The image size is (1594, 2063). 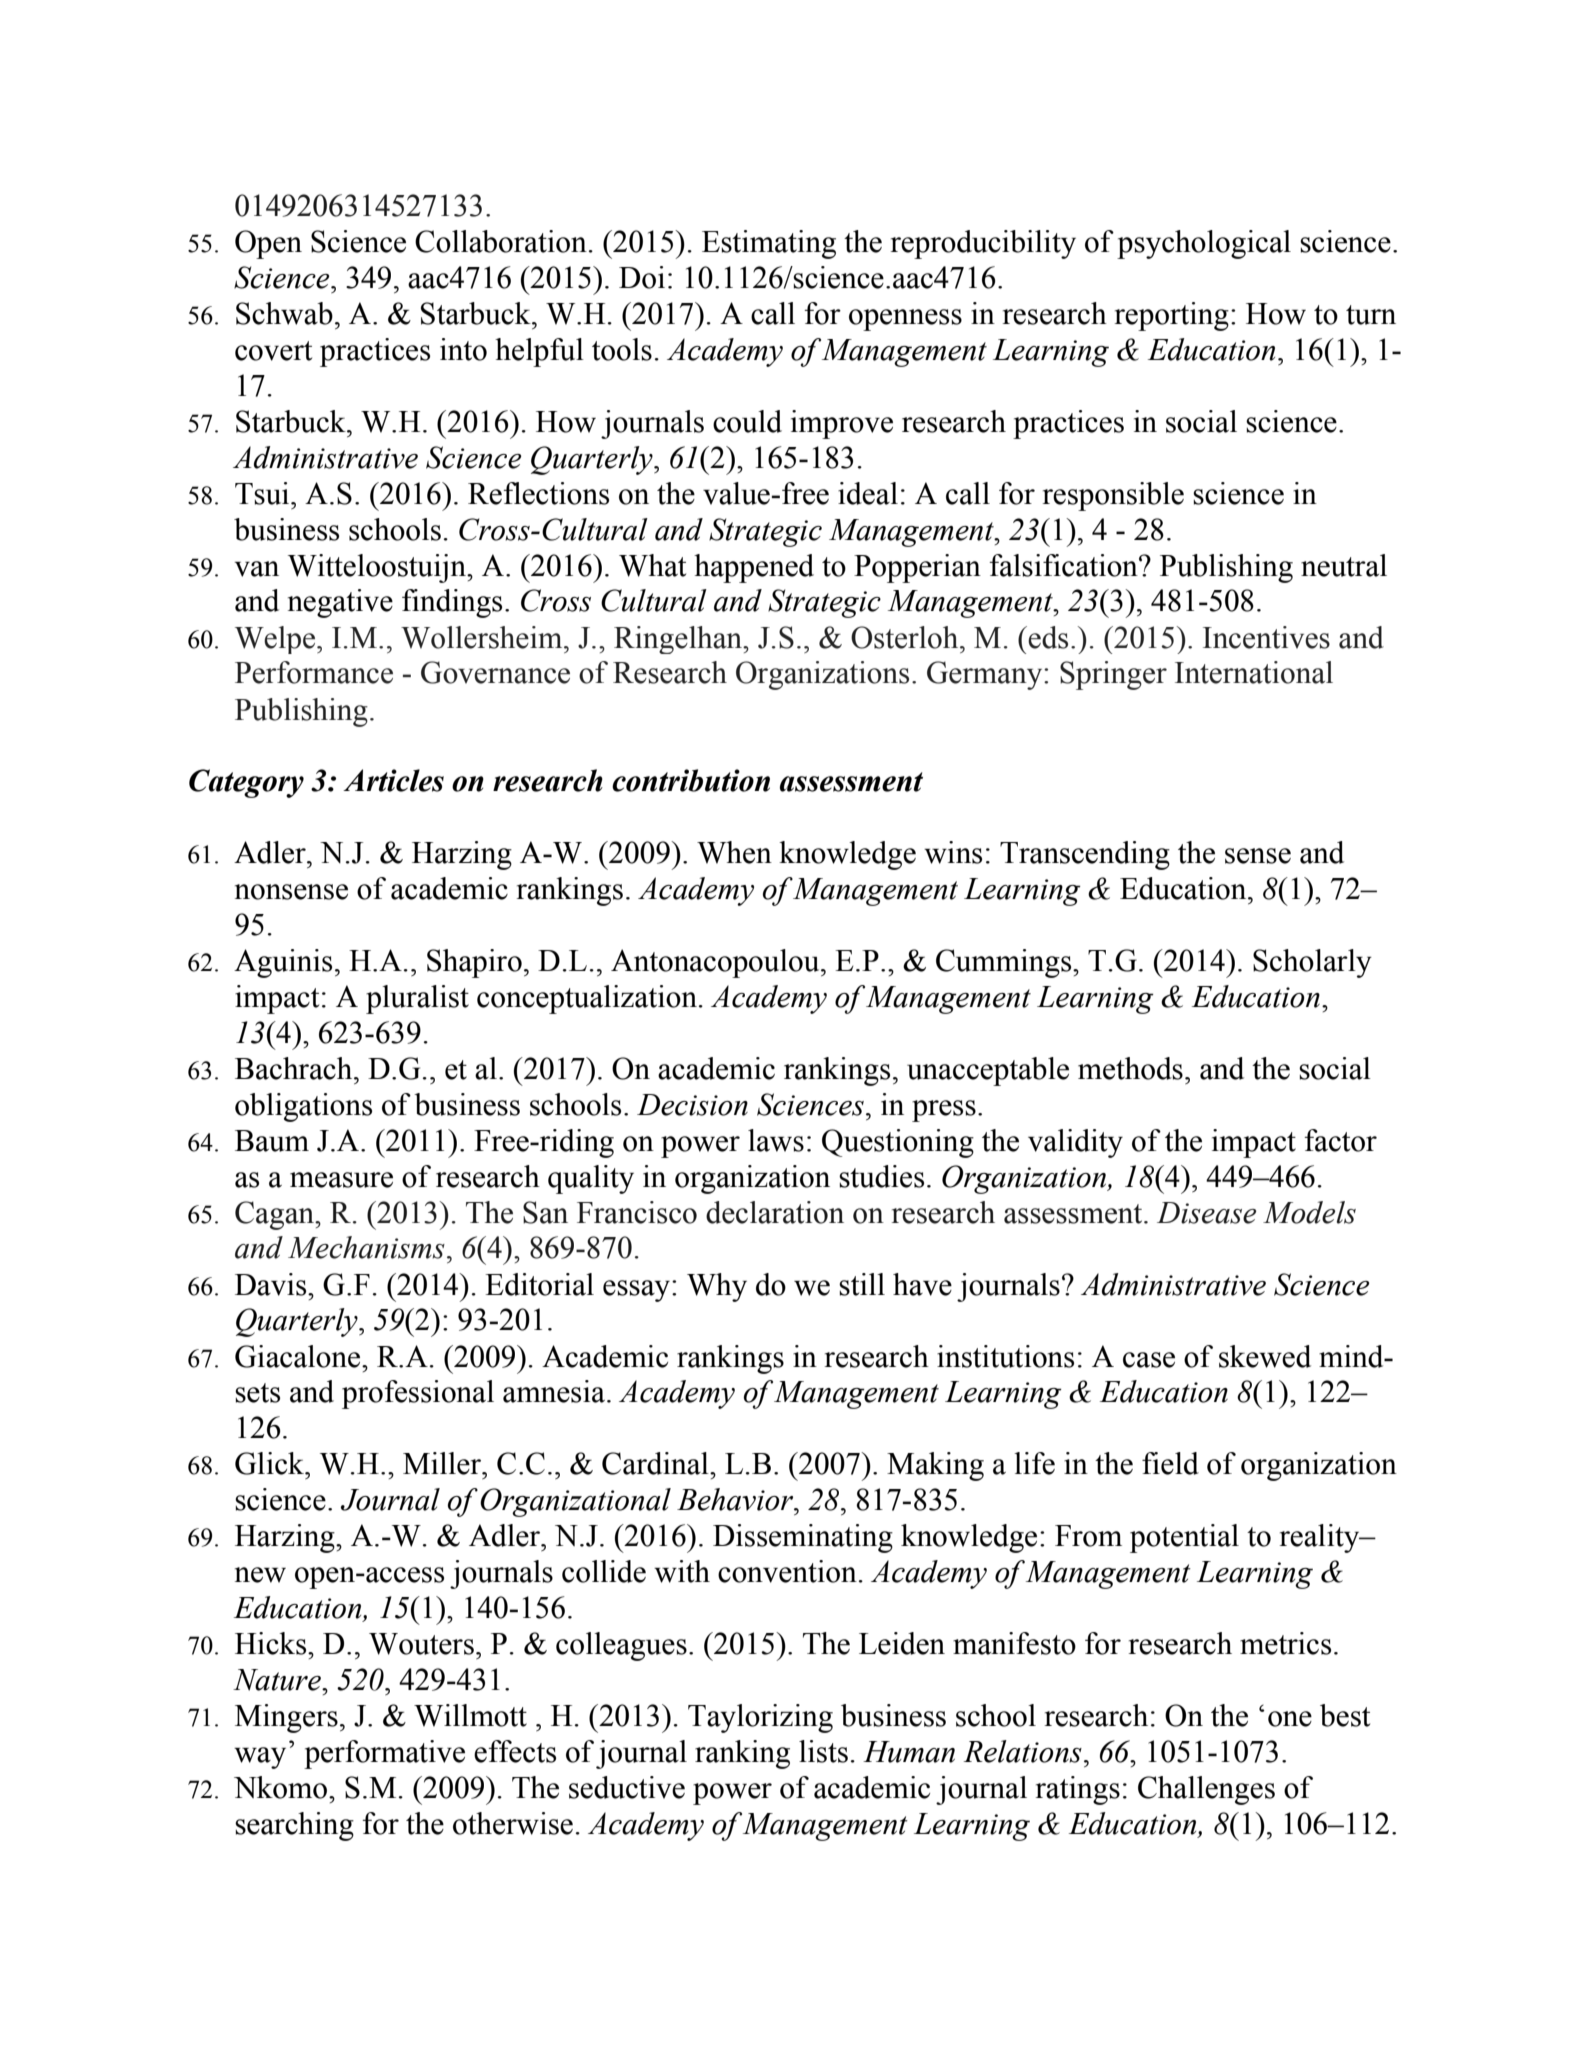 What do you see at coordinates (1265, 1356) in the screenshot?
I see `skewed` at bounding box center [1265, 1356].
